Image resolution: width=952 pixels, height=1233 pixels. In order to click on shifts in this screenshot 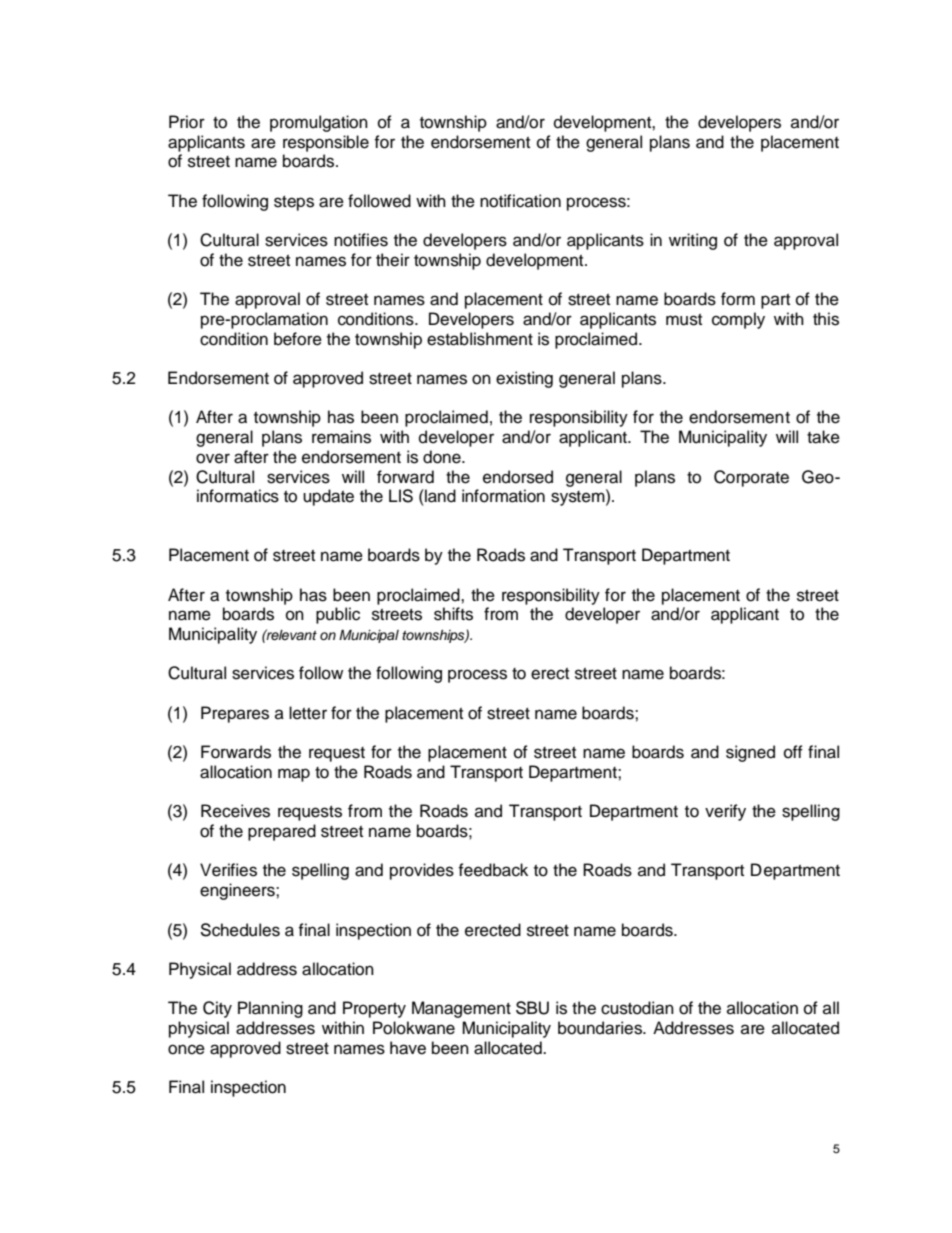, I will do `click(453, 614)`.
